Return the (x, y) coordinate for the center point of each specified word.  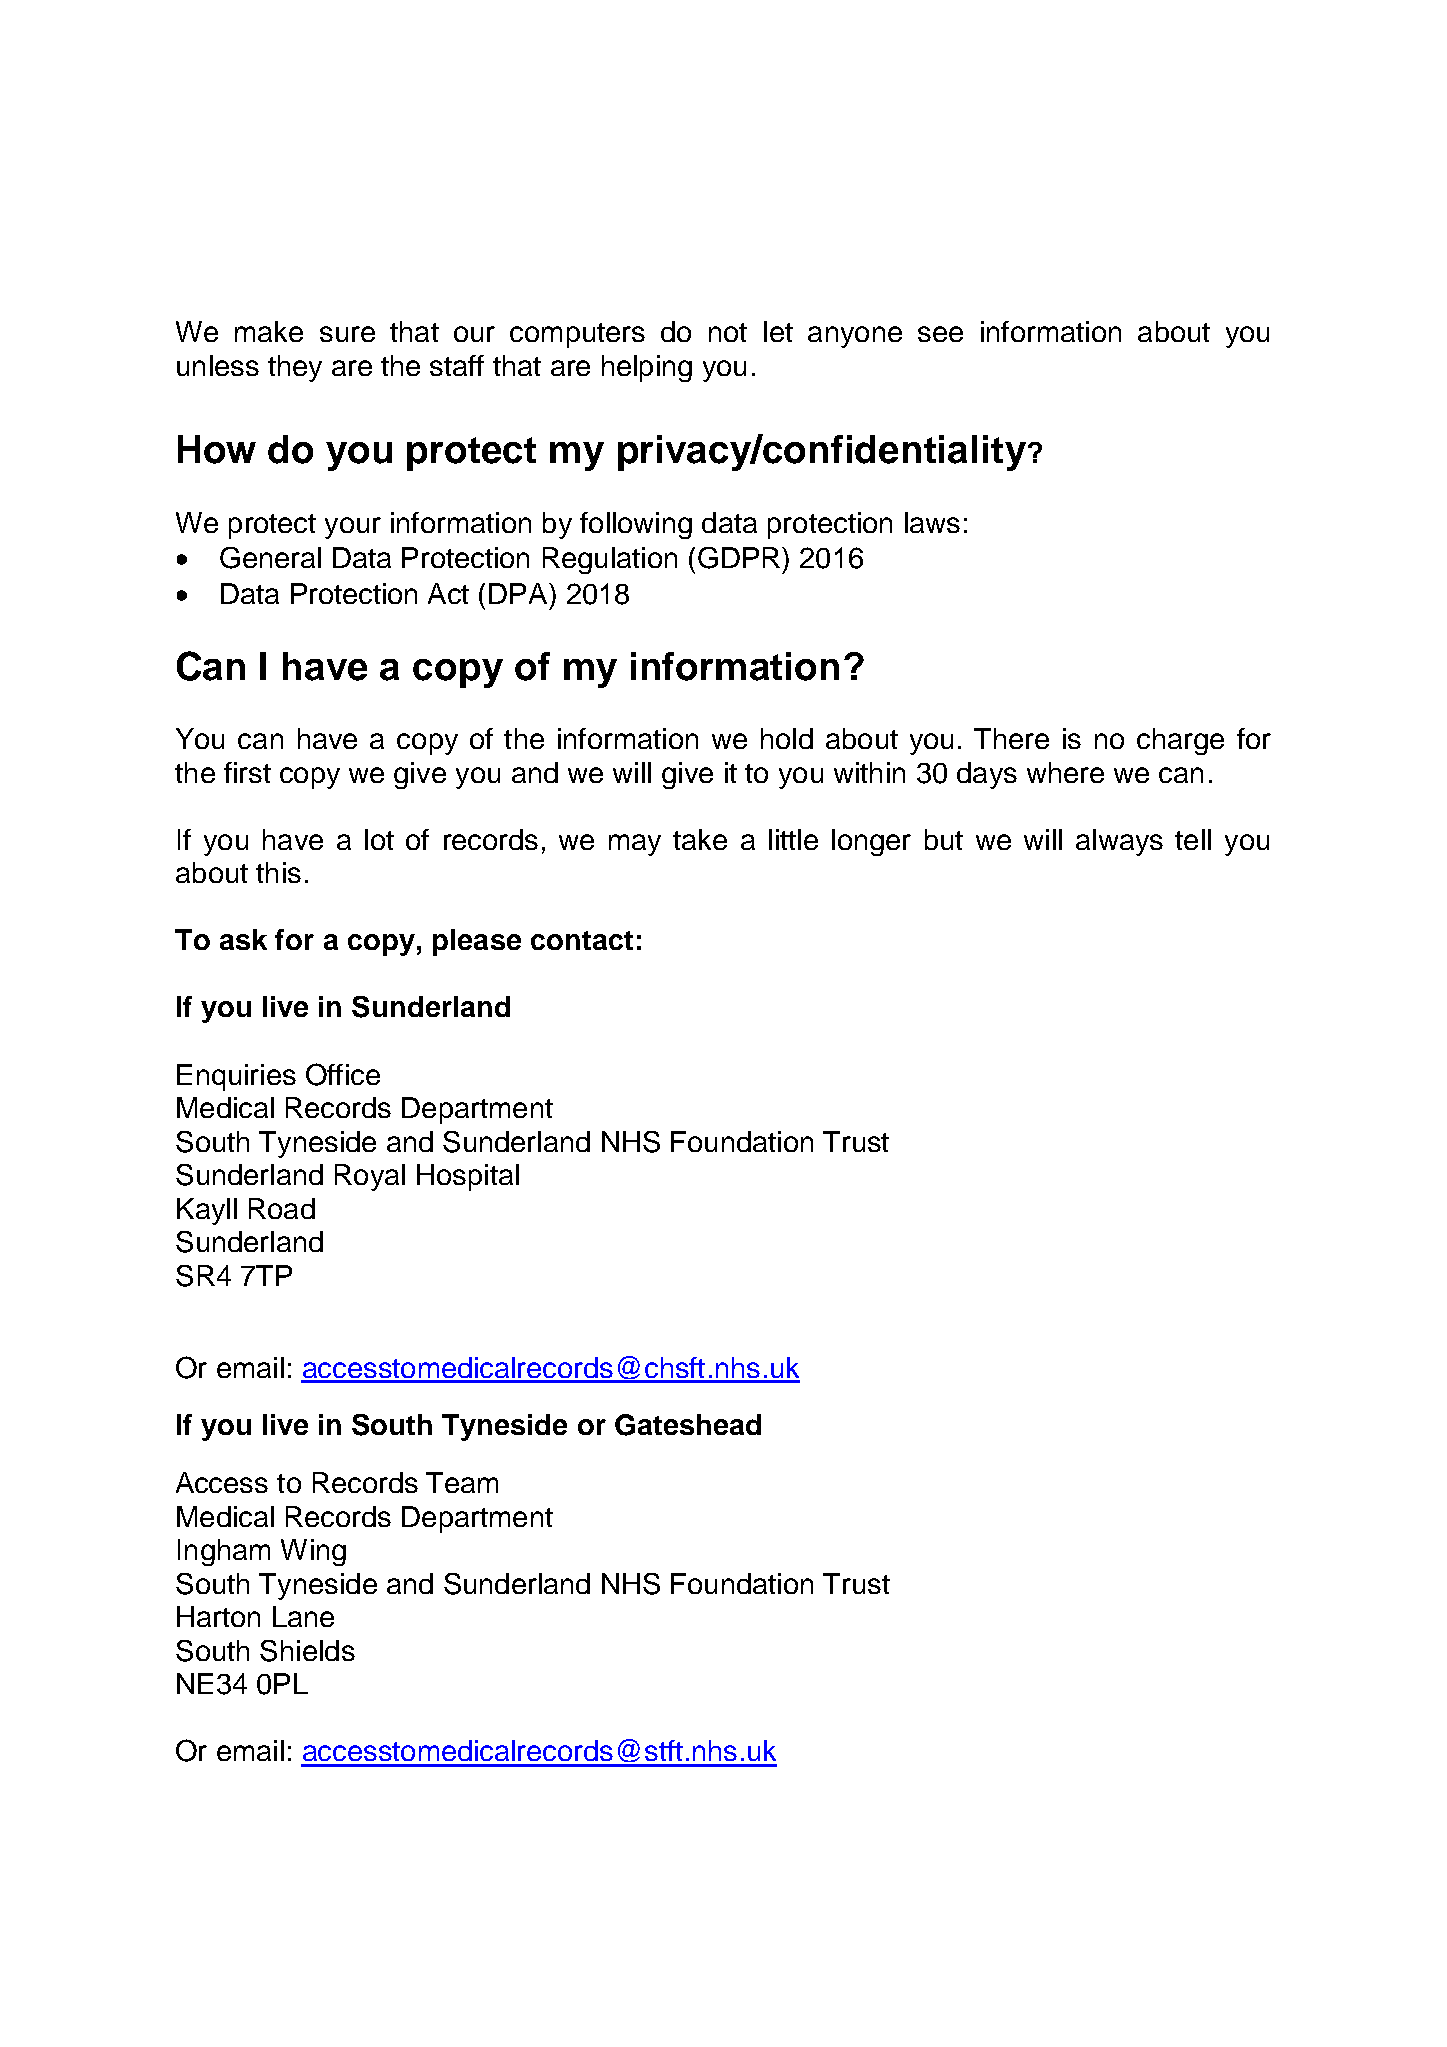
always (1119, 842)
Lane (303, 1616)
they (295, 368)
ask (243, 939)
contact (582, 940)
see (940, 334)
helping (647, 368)
